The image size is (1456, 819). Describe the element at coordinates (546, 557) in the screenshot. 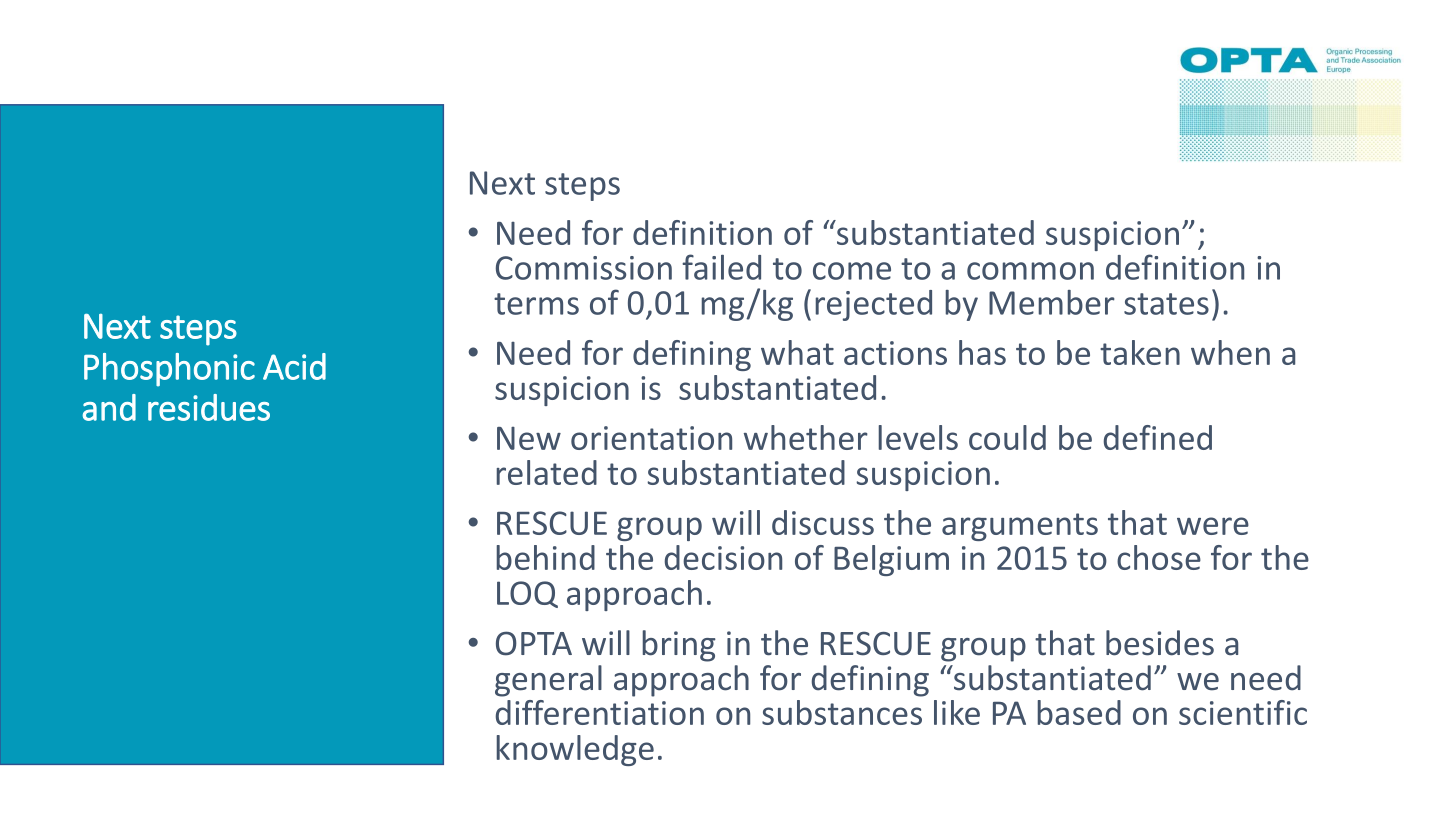

I see `behind` at that location.
